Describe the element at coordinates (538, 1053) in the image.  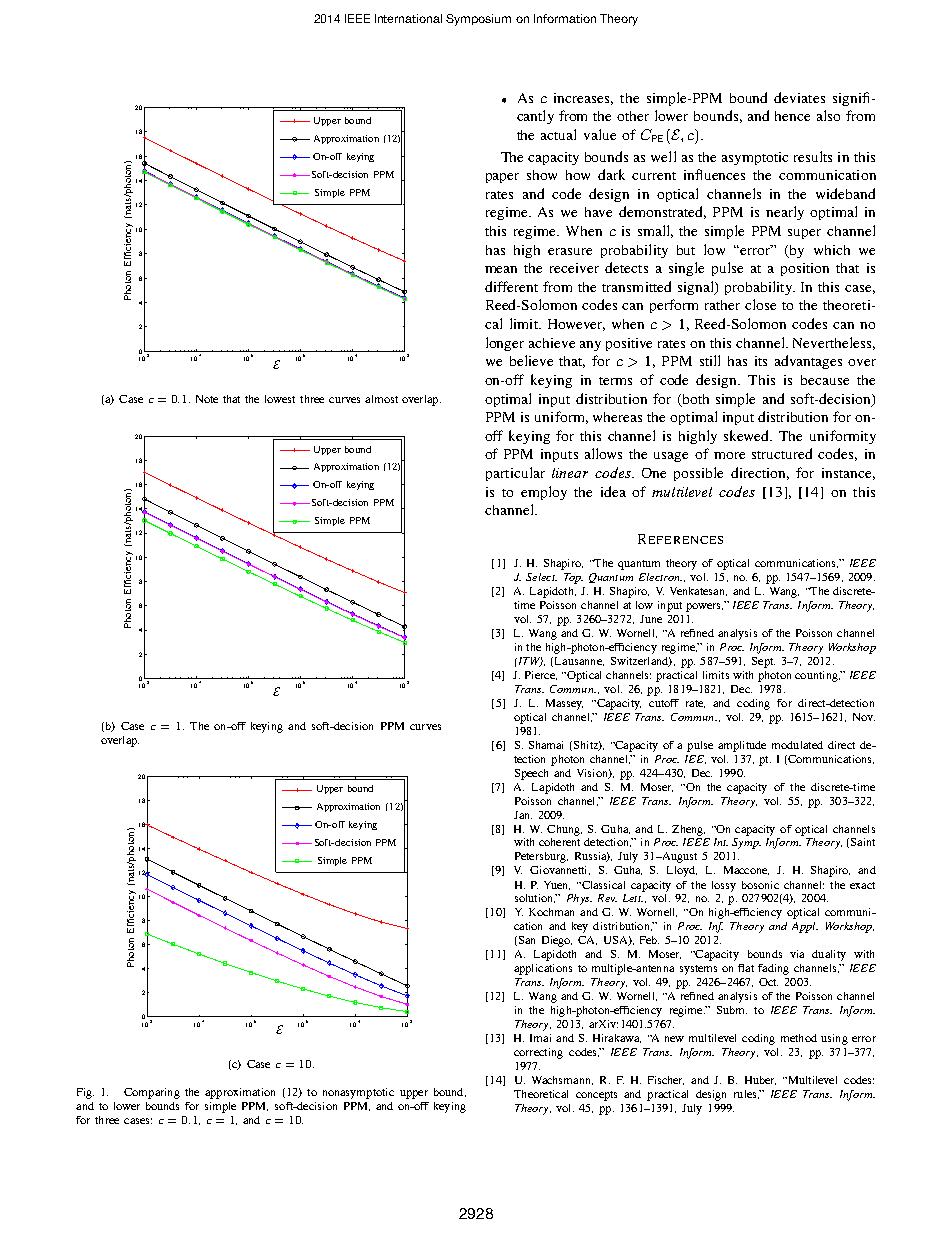
I see `correcting` at that location.
